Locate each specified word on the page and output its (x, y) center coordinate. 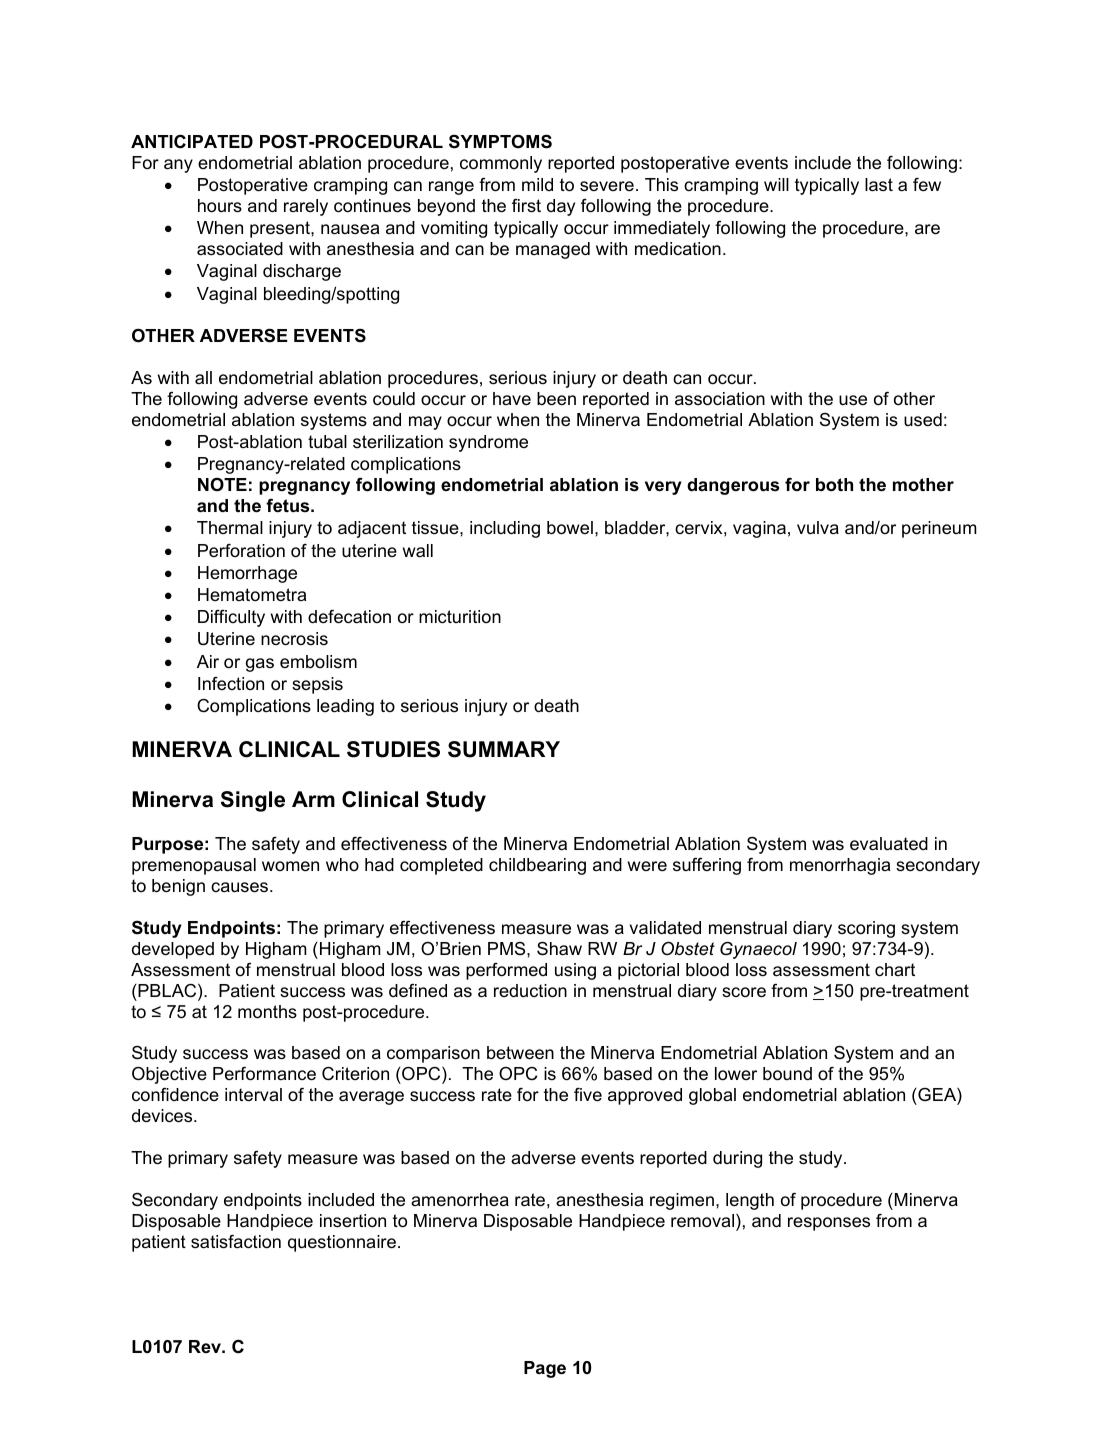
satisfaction (236, 1242)
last (879, 185)
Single (253, 801)
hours (220, 206)
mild (537, 184)
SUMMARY (504, 749)
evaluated (889, 844)
